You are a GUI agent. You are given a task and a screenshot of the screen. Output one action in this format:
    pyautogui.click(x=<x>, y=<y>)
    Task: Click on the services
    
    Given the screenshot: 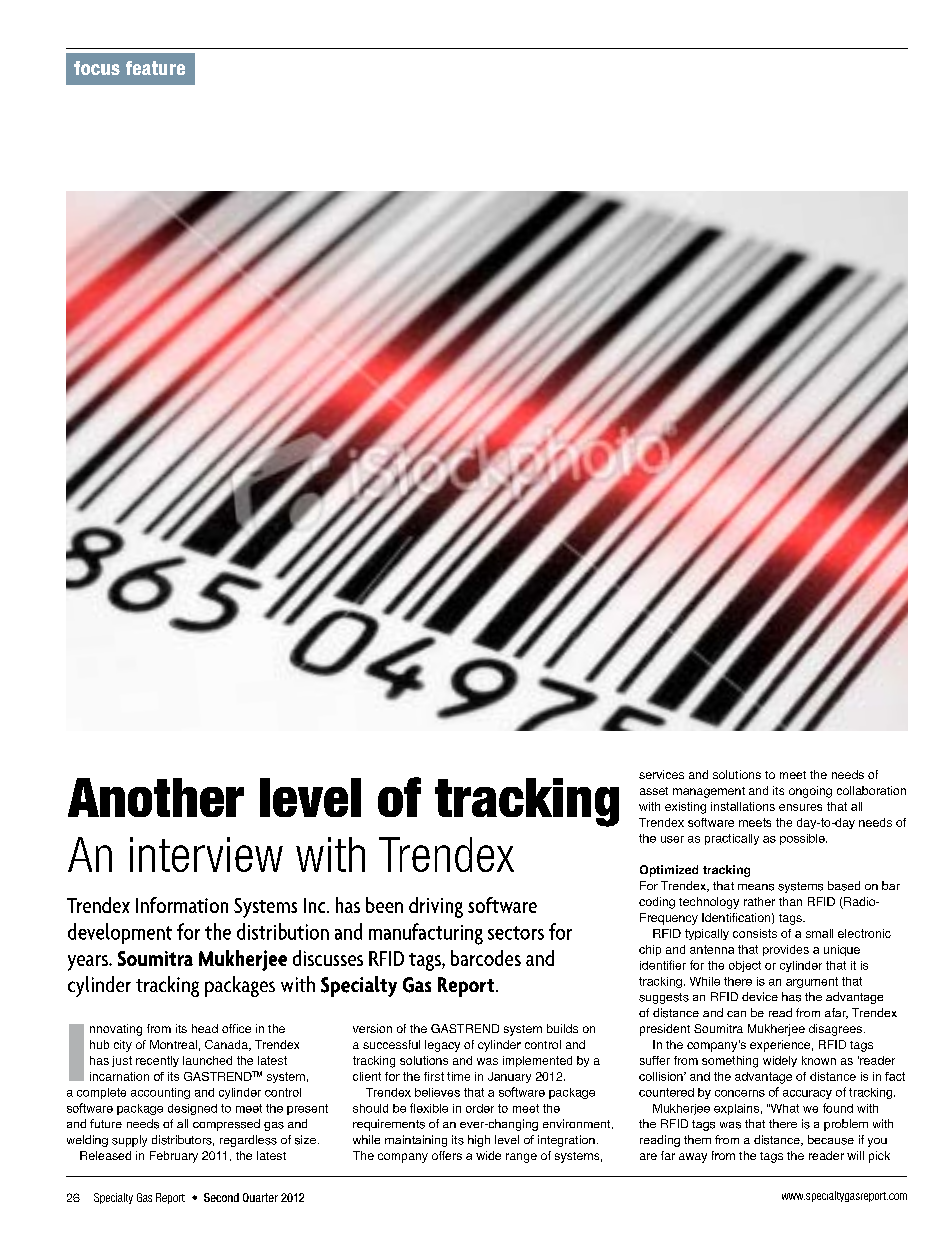 What is the action you would take?
    pyautogui.click(x=661, y=774)
